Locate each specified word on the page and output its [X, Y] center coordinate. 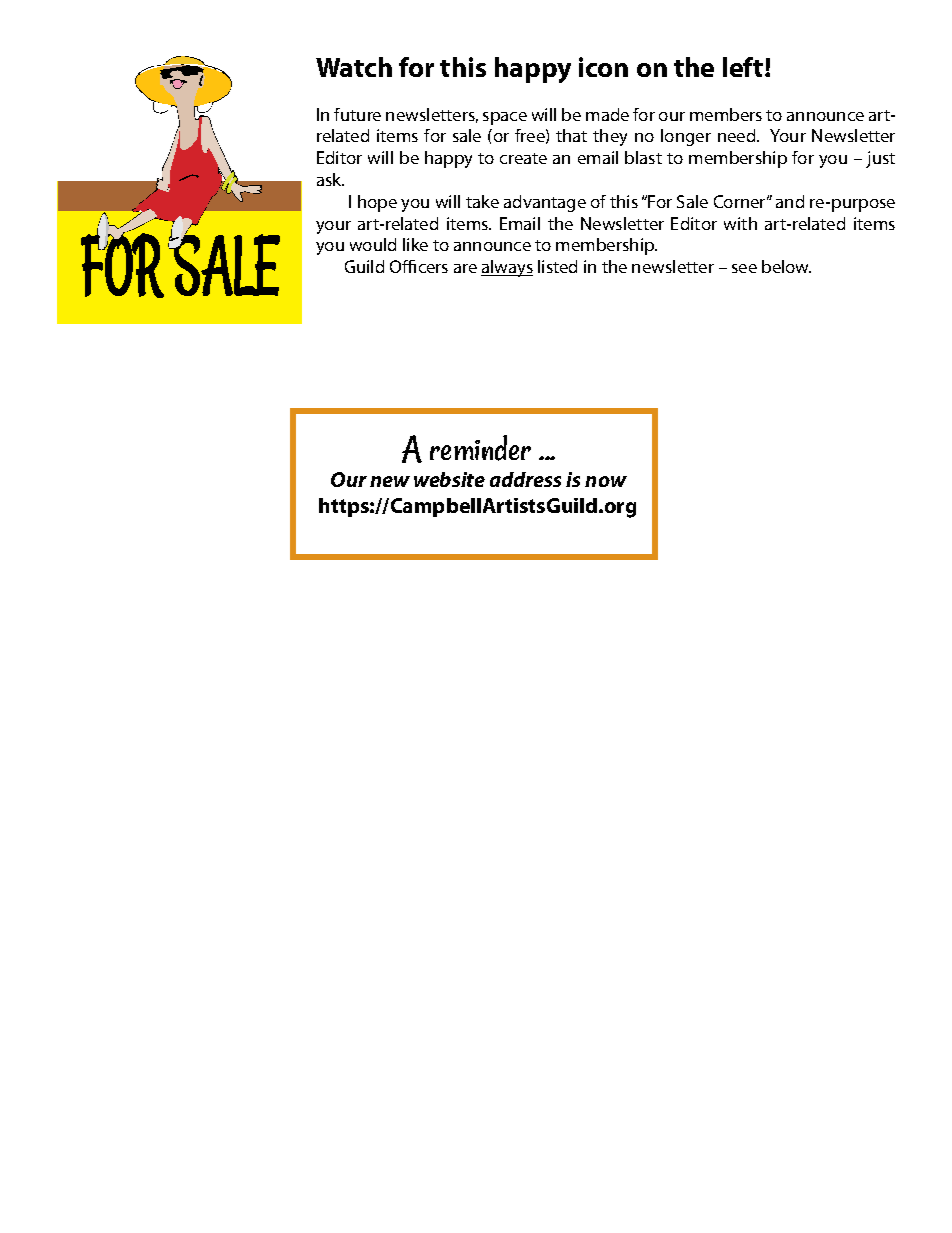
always [507, 268]
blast [643, 157]
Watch [354, 67]
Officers [419, 266]
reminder [480, 448]
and [790, 201]
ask [330, 179]
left [744, 67]
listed [557, 266]
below [786, 266]
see [744, 268]
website [449, 479]
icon [603, 67]
